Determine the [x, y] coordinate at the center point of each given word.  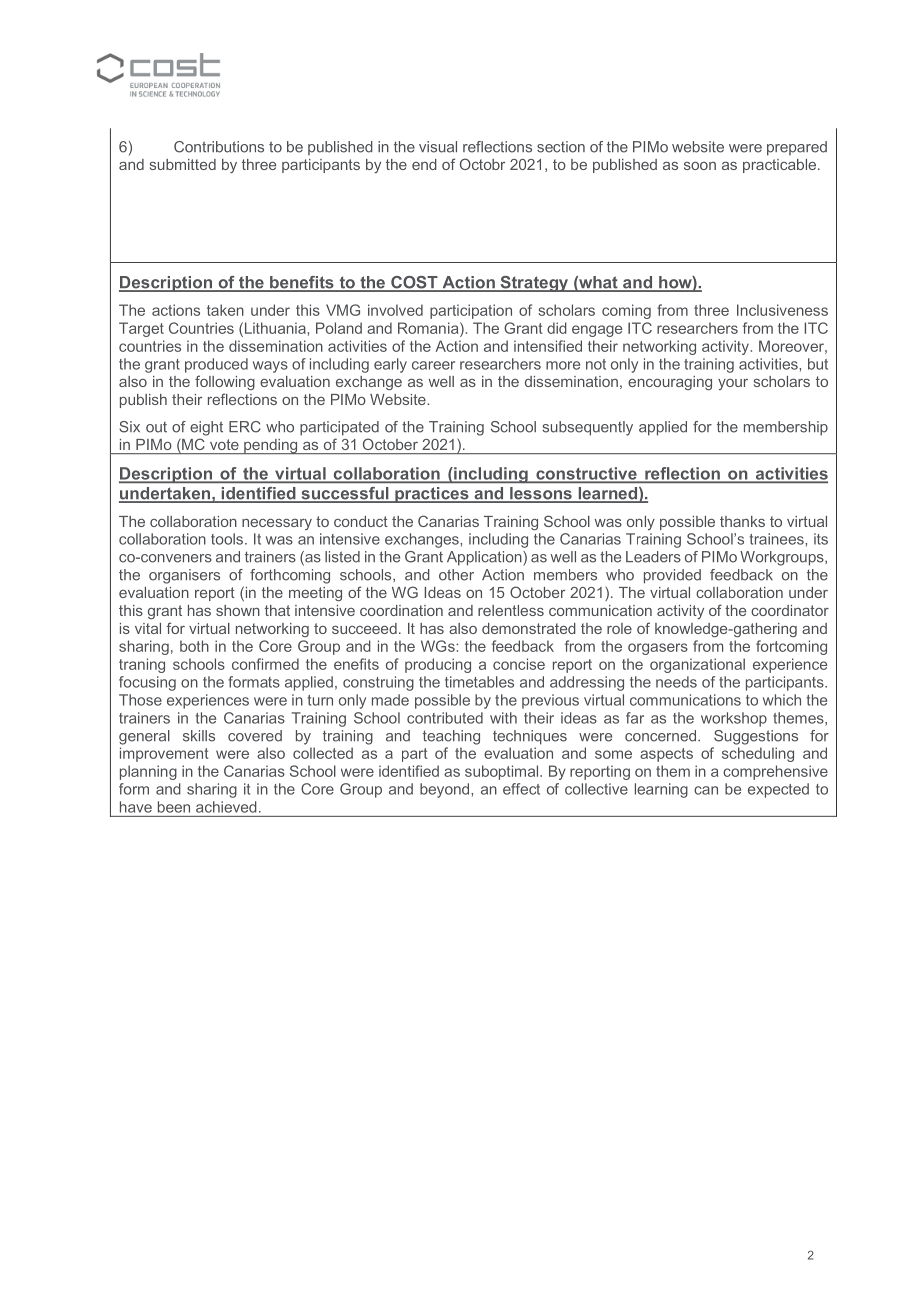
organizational [697, 665]
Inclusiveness [782, 310]
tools [228, 539]
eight [206, 428]
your [733, 384]
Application [485, 558]
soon [700, 166]
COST [414, 283]
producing [438, 665]
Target [141, 329]
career [433, 365]
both [194, 646]
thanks [742, 521]
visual [438, 147]
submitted [183, 164]
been [174, 807]
